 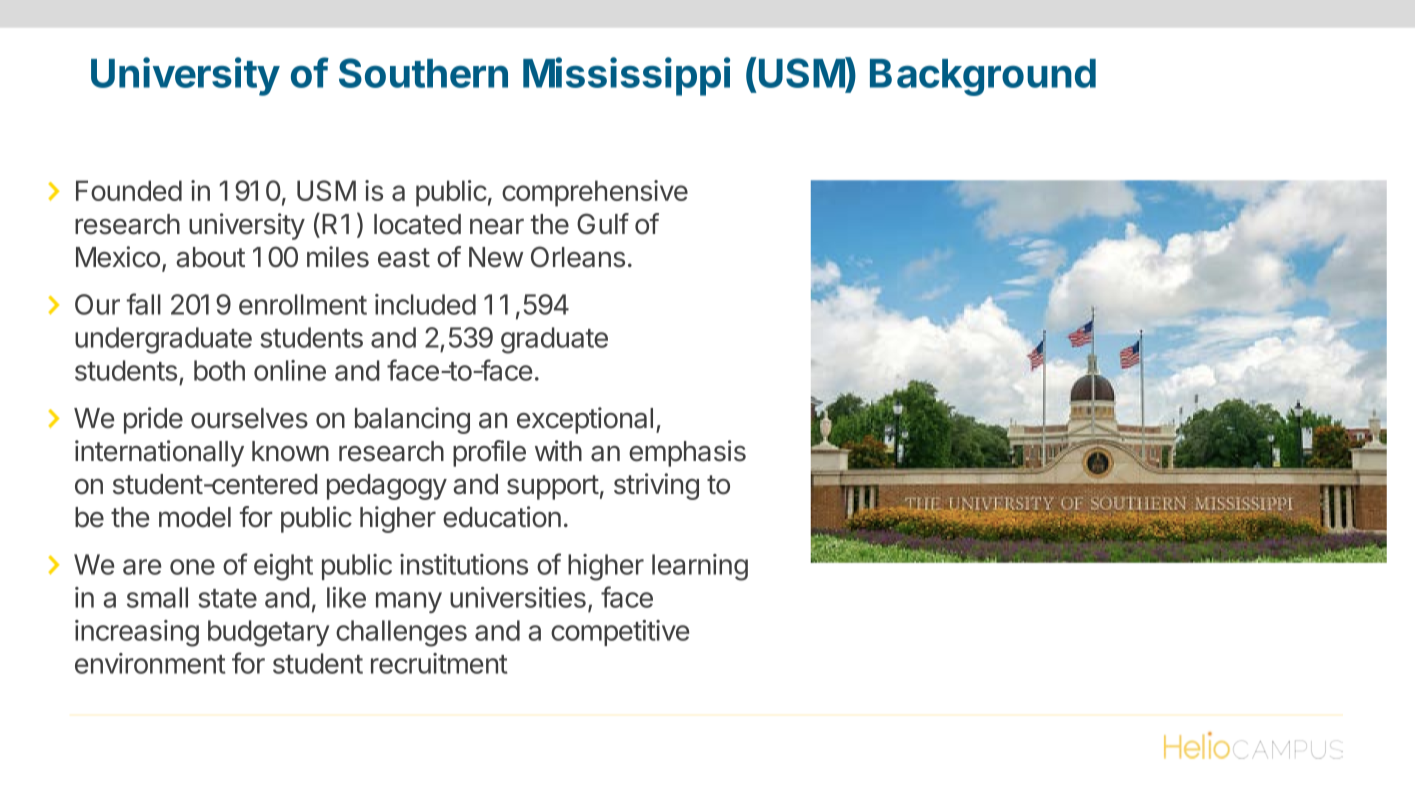 What do you see at coordinates (268, 633) in the screenshot?
I see `budgetary` at bounding box center [268, 633].
